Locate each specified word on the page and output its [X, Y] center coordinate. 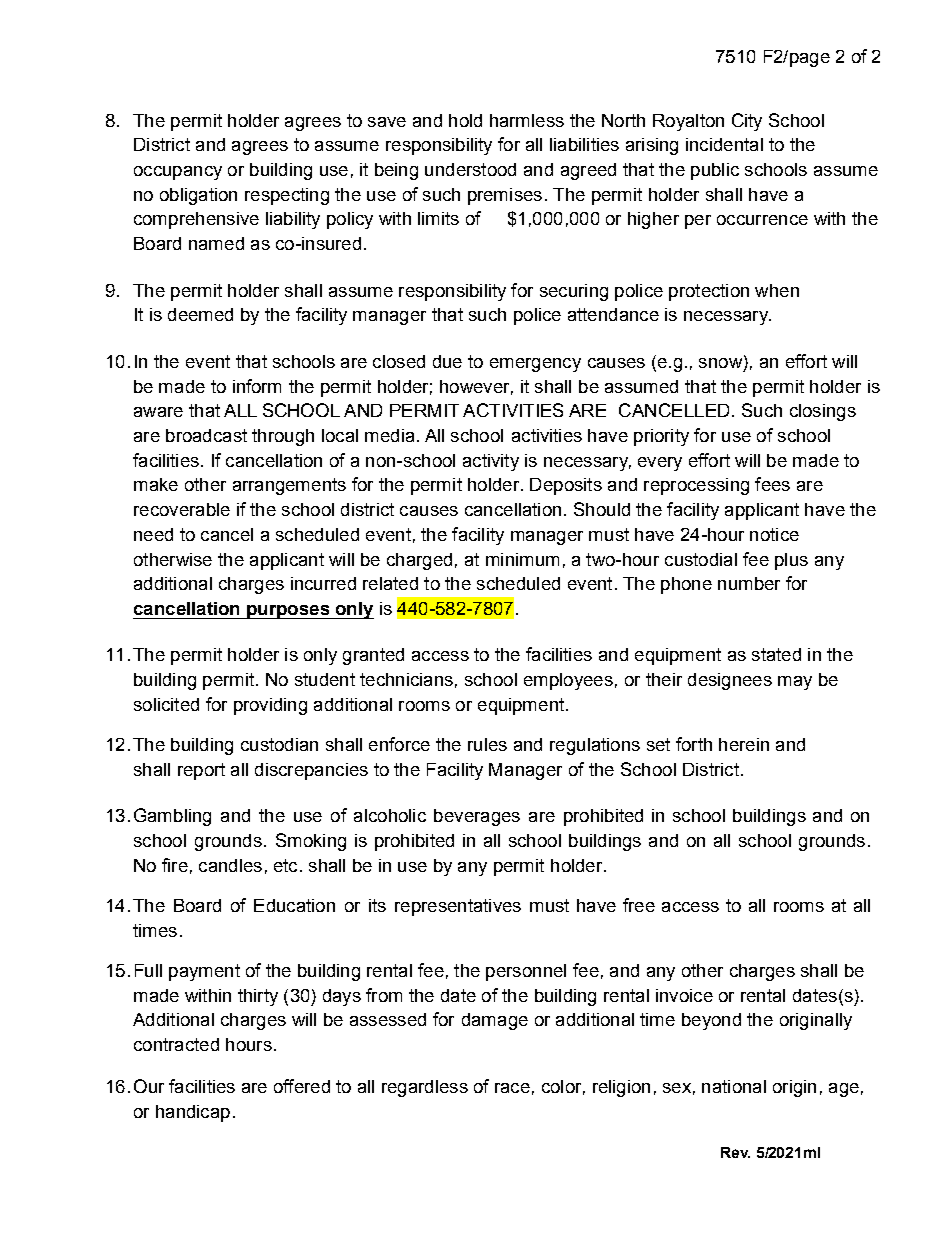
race [512, 1088]
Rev [735, 1152]
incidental [724, 144]
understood [470, 169]
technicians [406, 679]
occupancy [178, 173]
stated [776, 654]
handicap [193, 1113]
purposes [288, 612]
